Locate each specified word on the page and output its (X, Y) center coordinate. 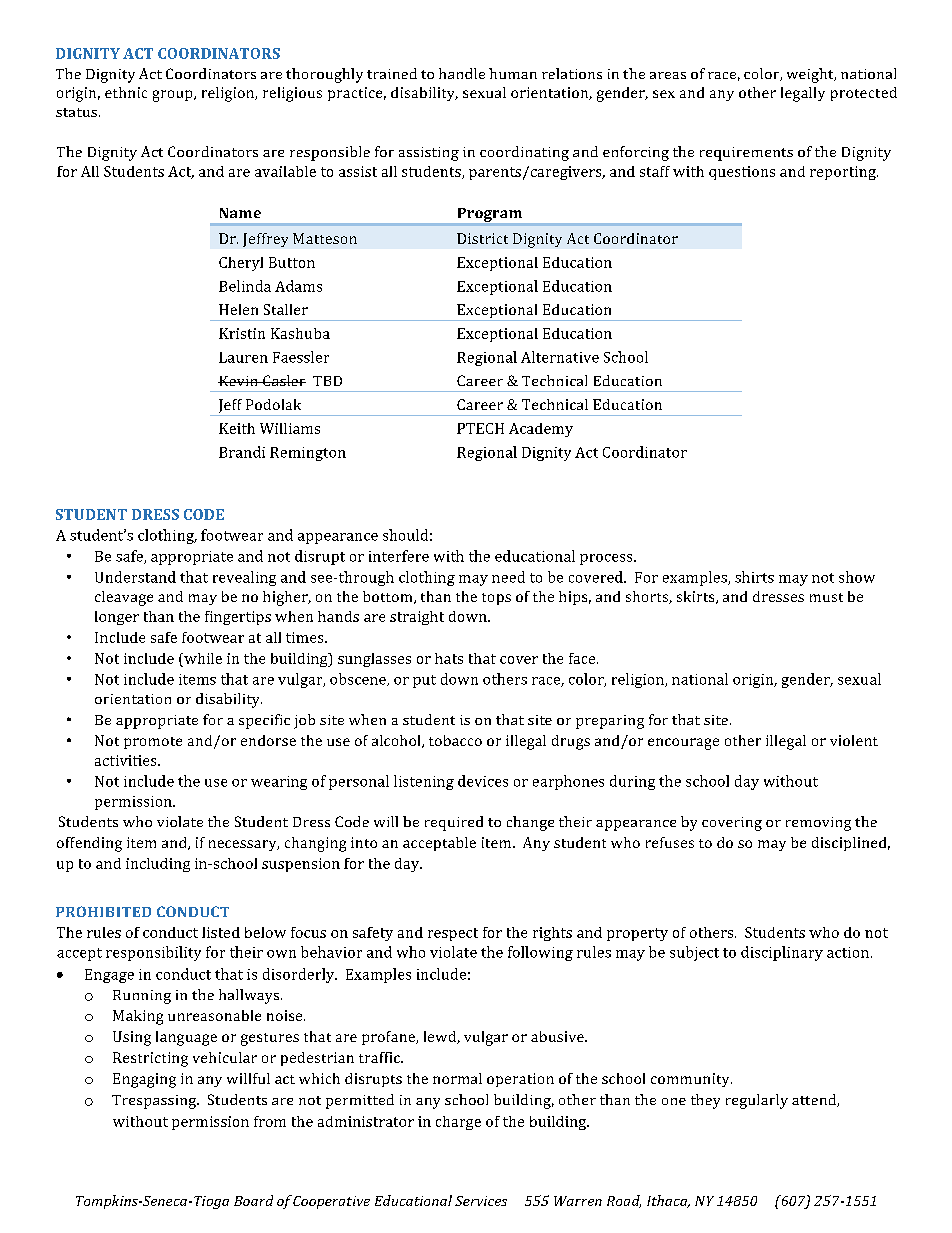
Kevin (239, 381)
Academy (541, 430)
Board (253, 1200)
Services (481, 1201)
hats (449, 658)
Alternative (560, 357)
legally (803, 94)
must (826, 597)
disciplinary (782, 953)
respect (453, 934)
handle (462, 73)
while (202, 658)
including (158, 865)
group (174, 96)
